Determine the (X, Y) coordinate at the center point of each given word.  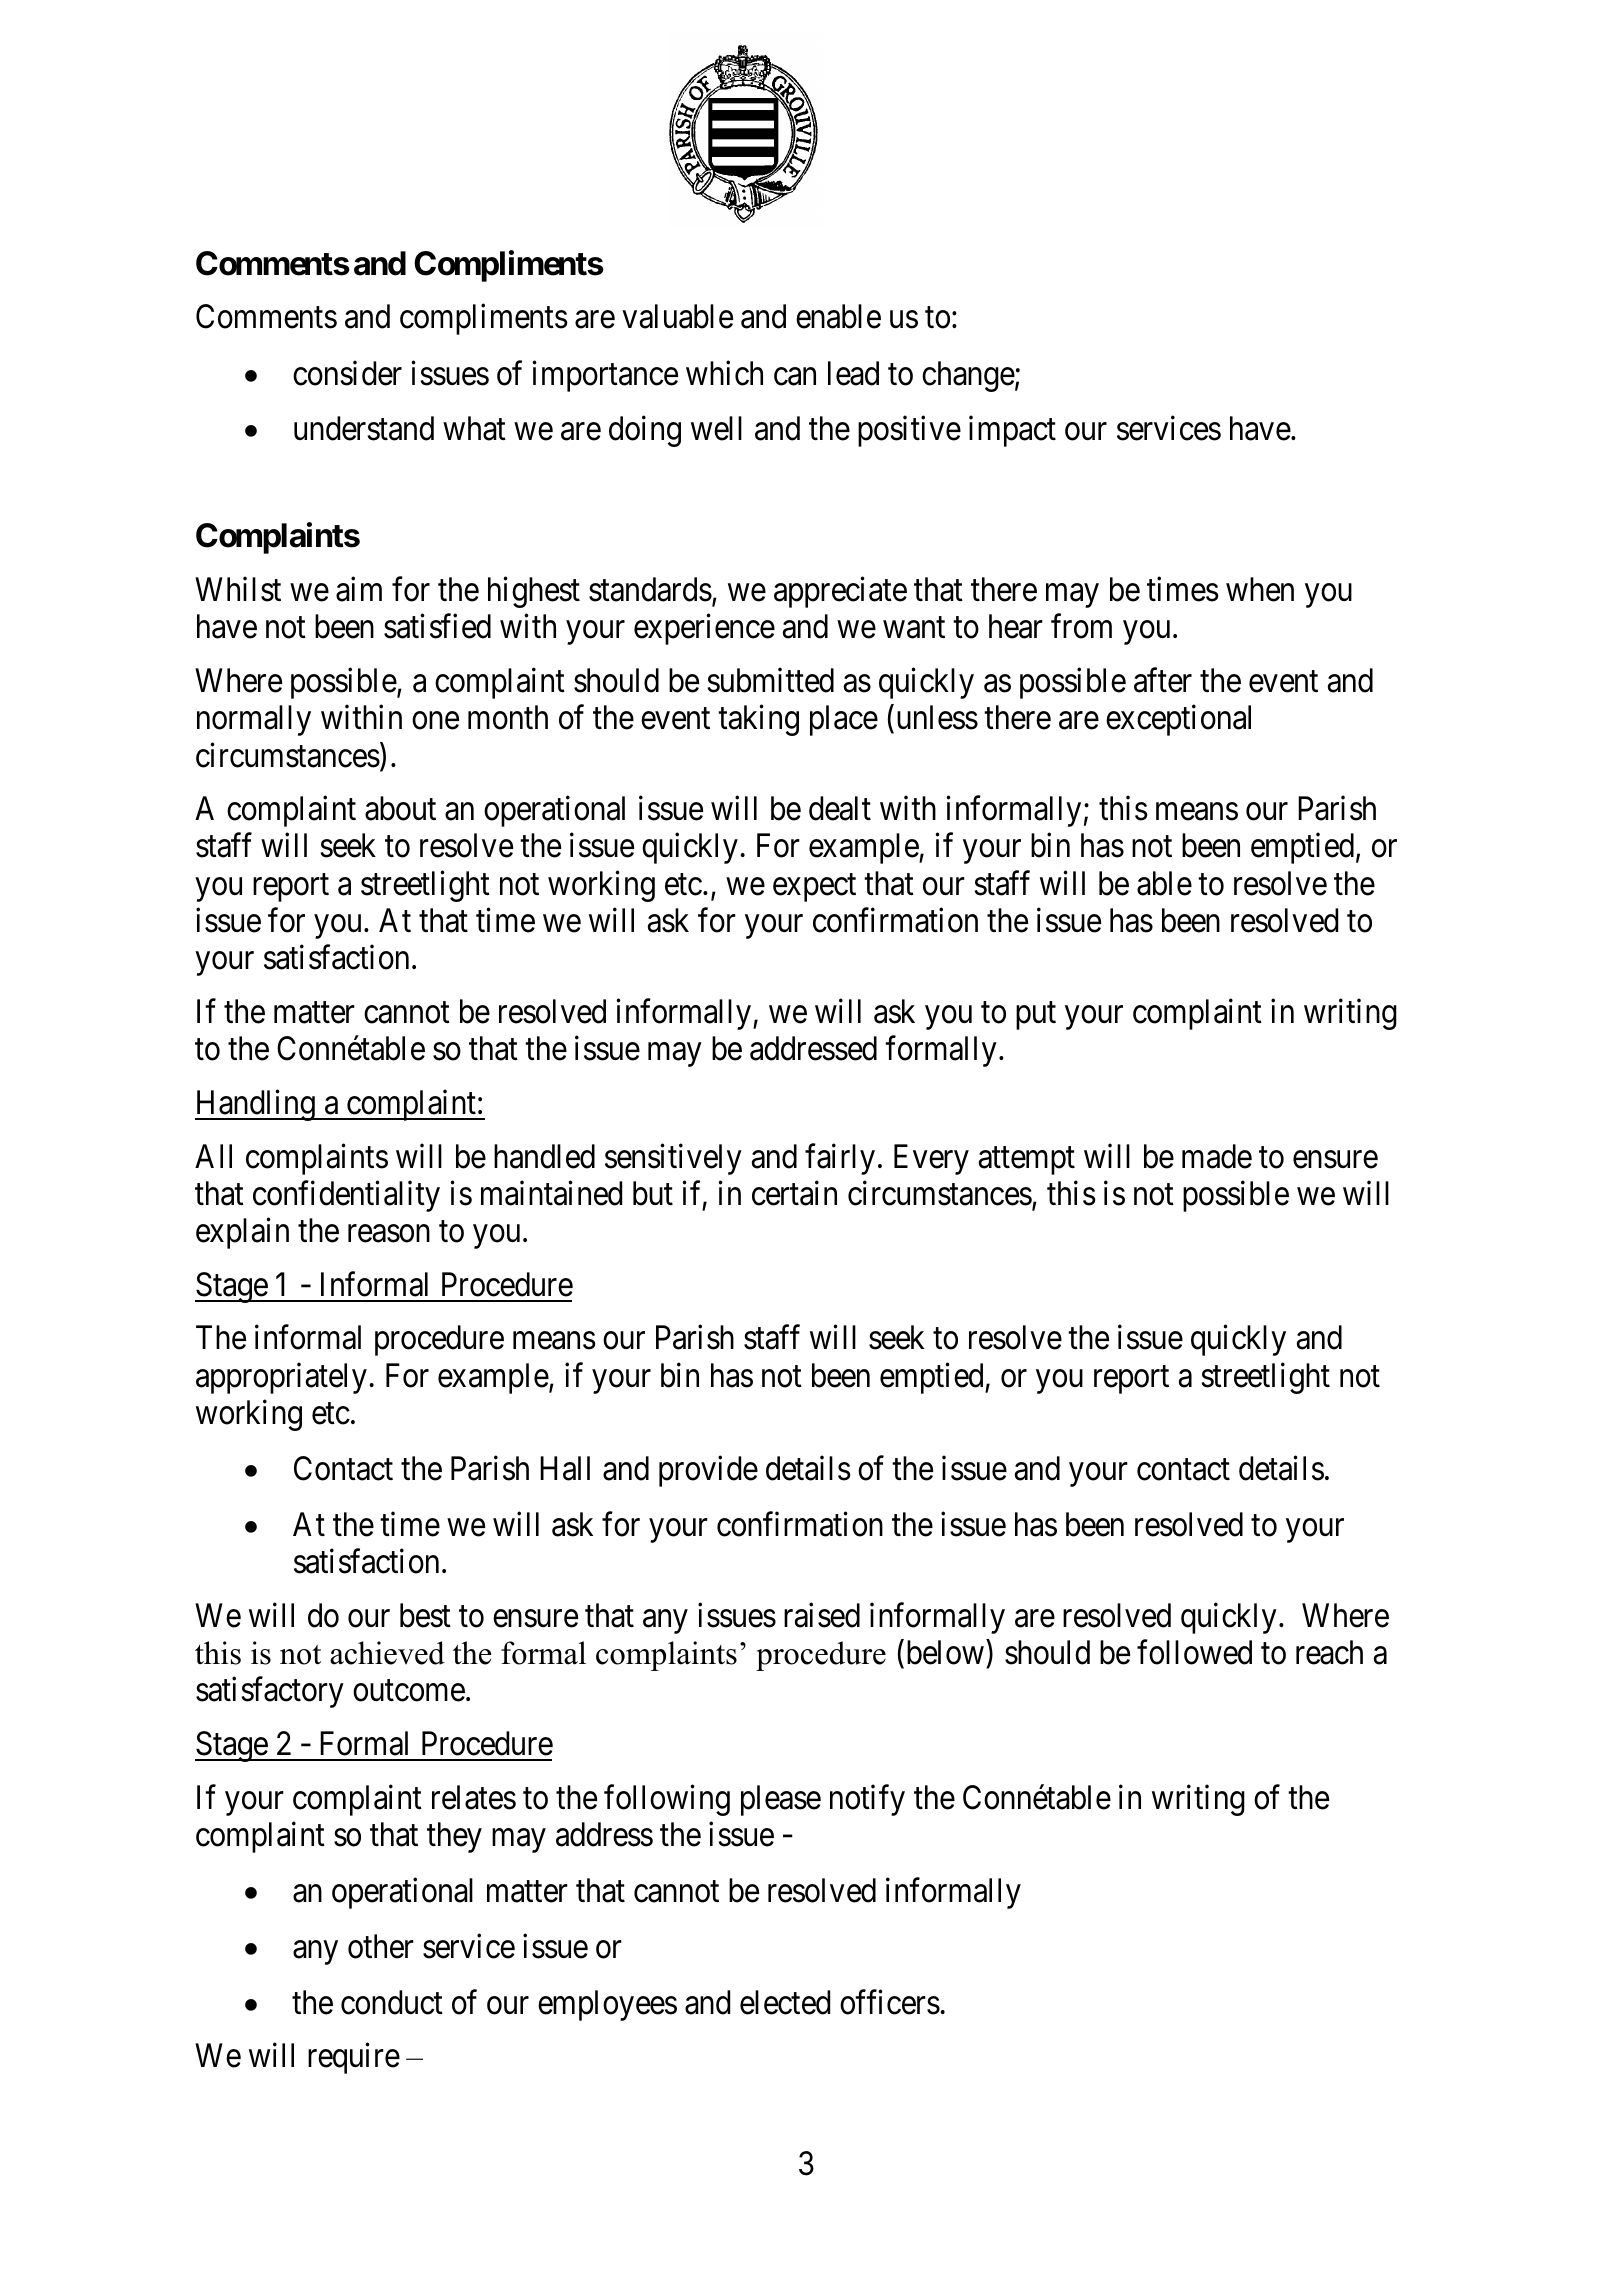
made (1217, 1156)
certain (794, 1193)
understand (364, 428)
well (716, 428)
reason (389, 1234)
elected (785, 2002)
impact (1012, 431)
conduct (392, 2002)
